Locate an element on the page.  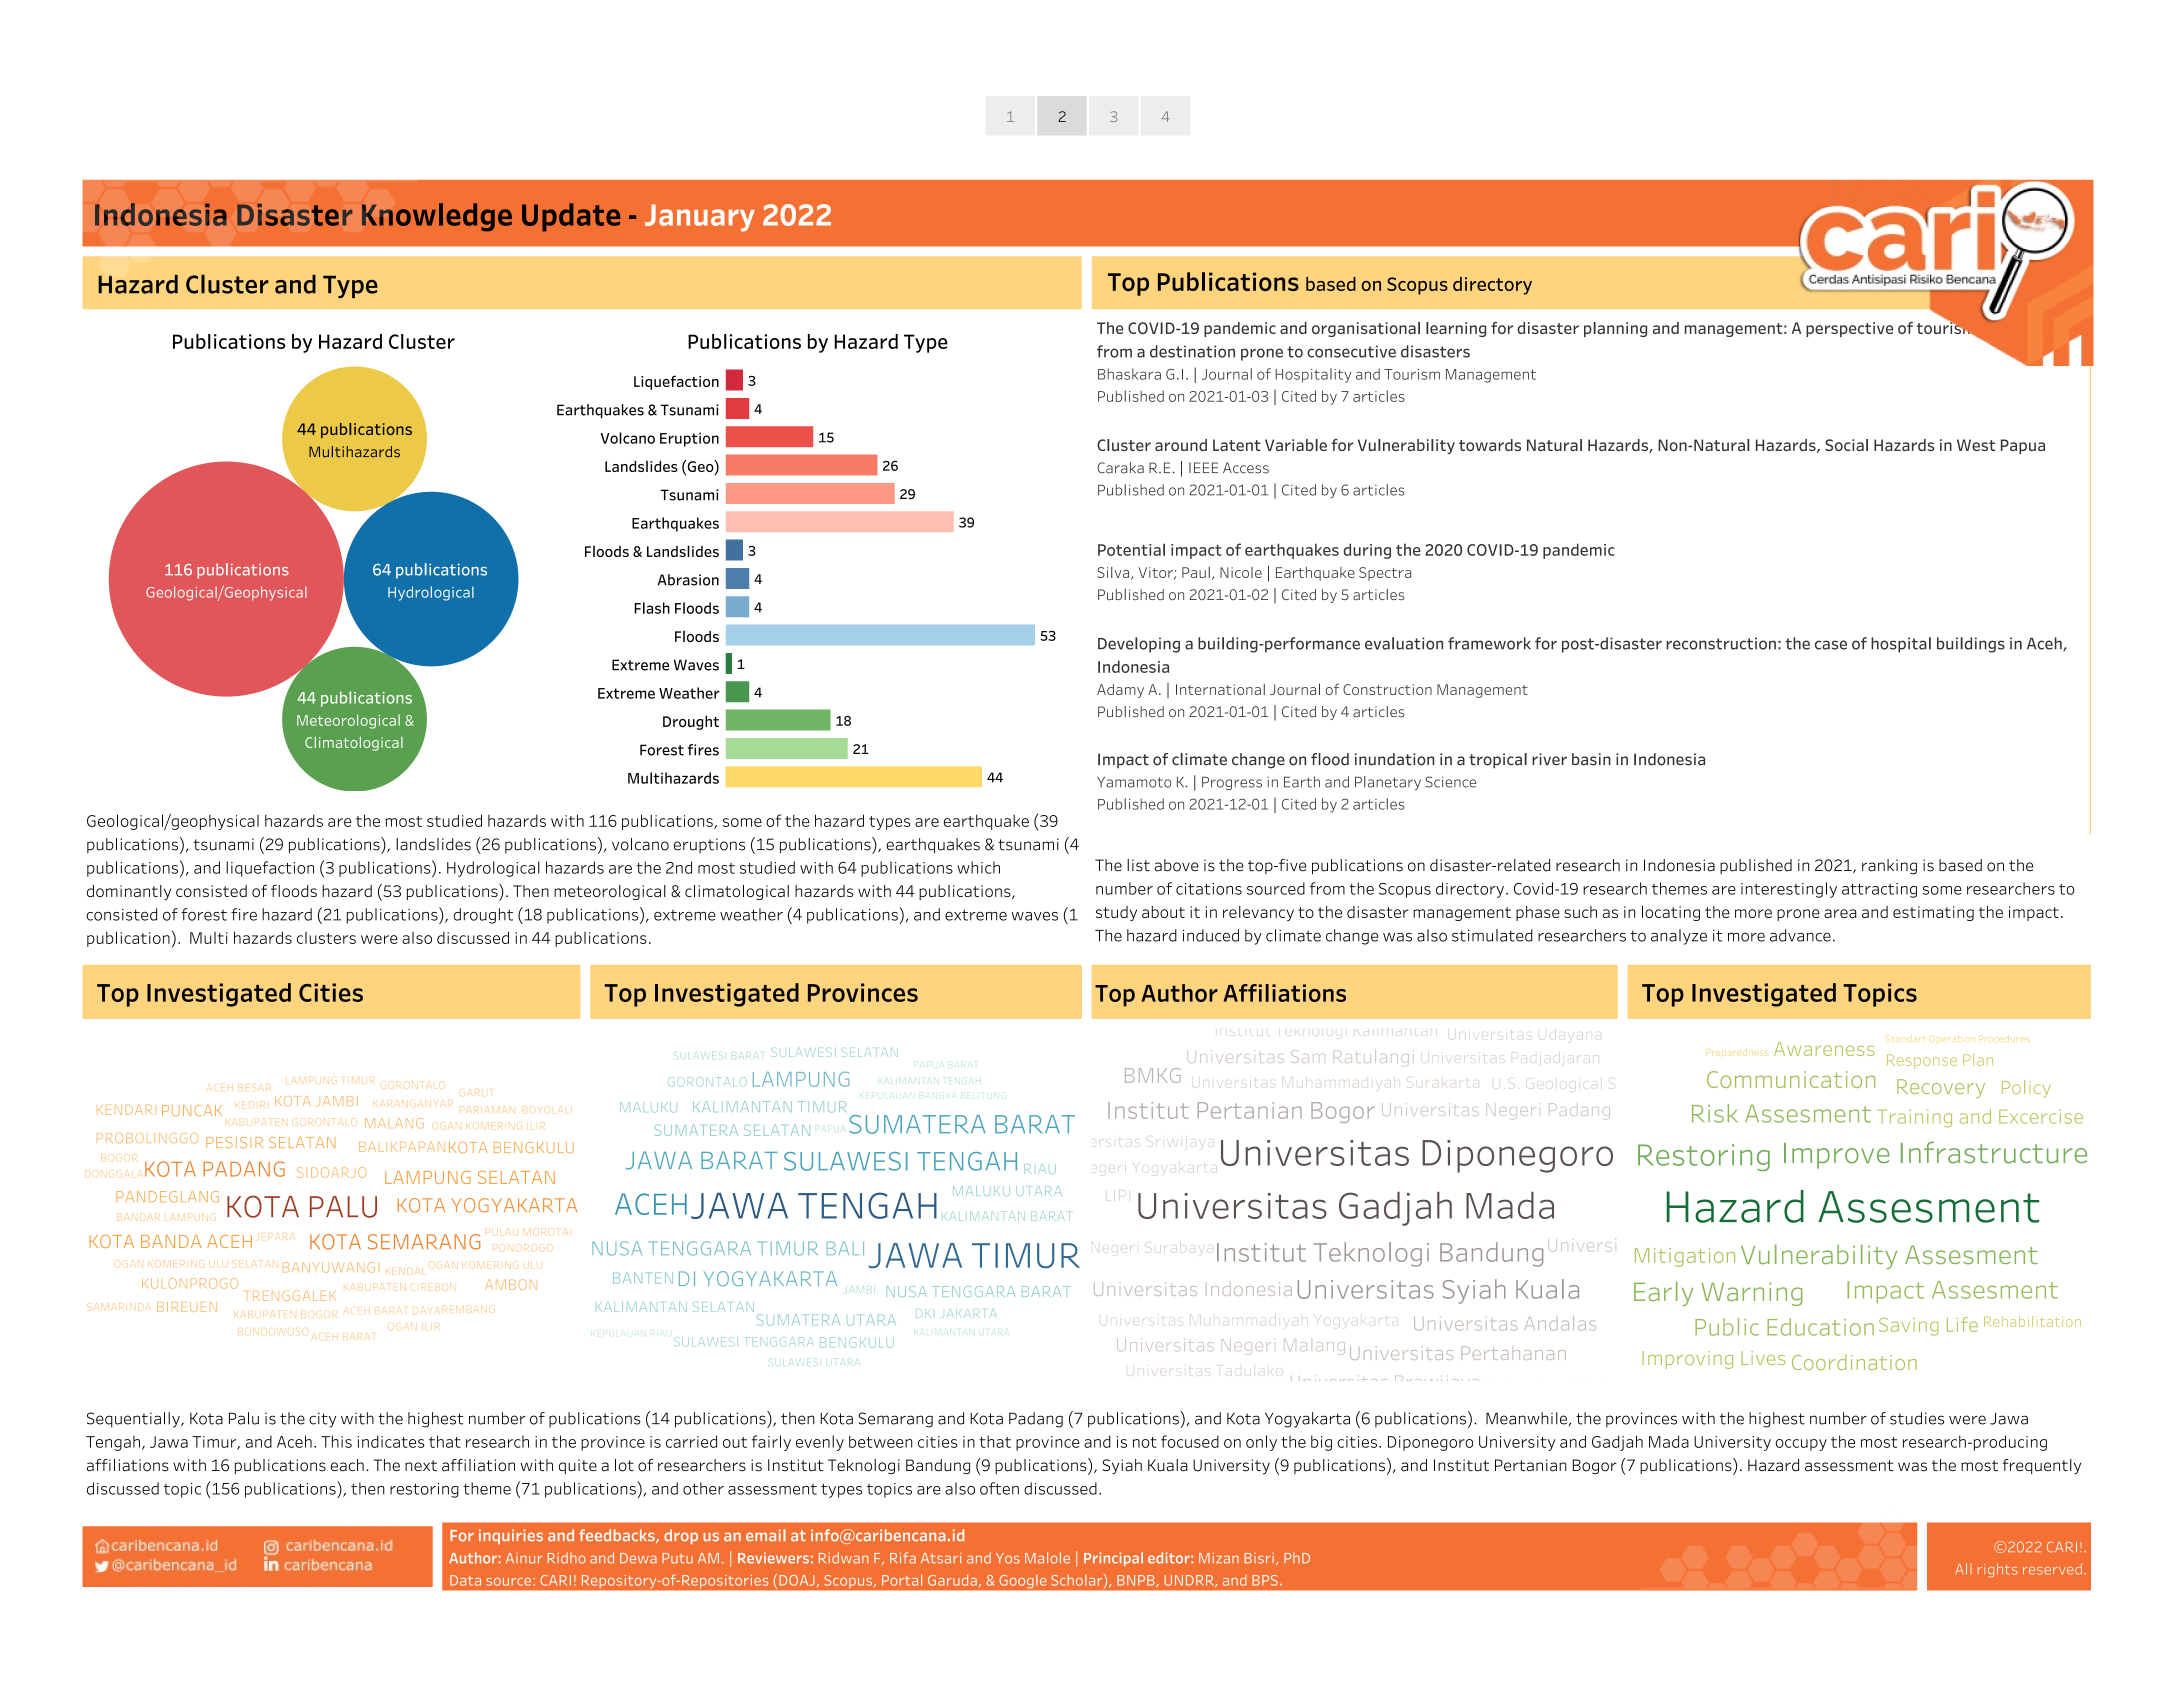
inquiries is located at coordinates (511, 1536).
